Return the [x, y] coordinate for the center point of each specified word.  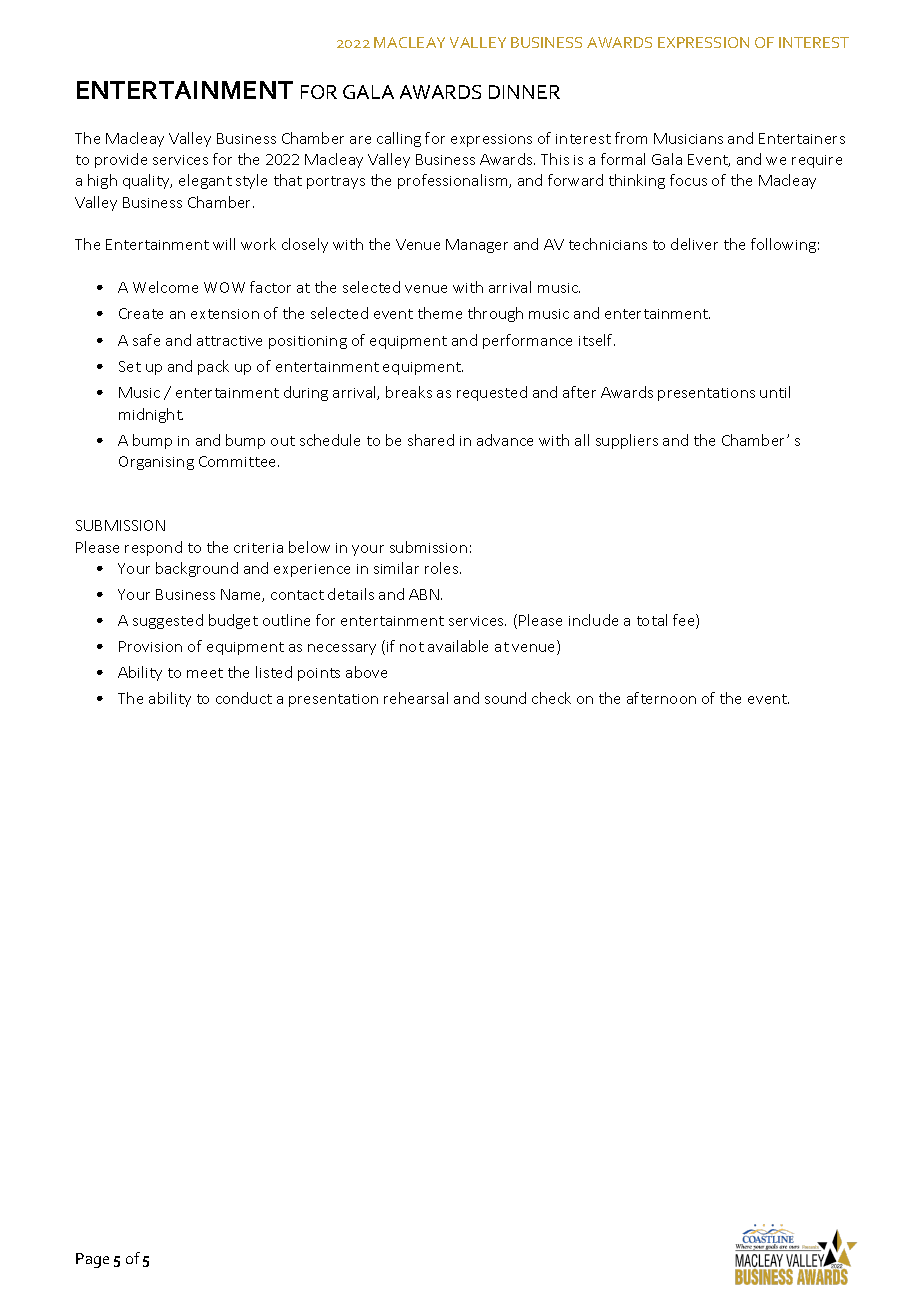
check [551, 698]
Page [92, 1260]
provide [121, 160]
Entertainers [802, 138]
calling [399, 139]
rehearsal [416, 698]
